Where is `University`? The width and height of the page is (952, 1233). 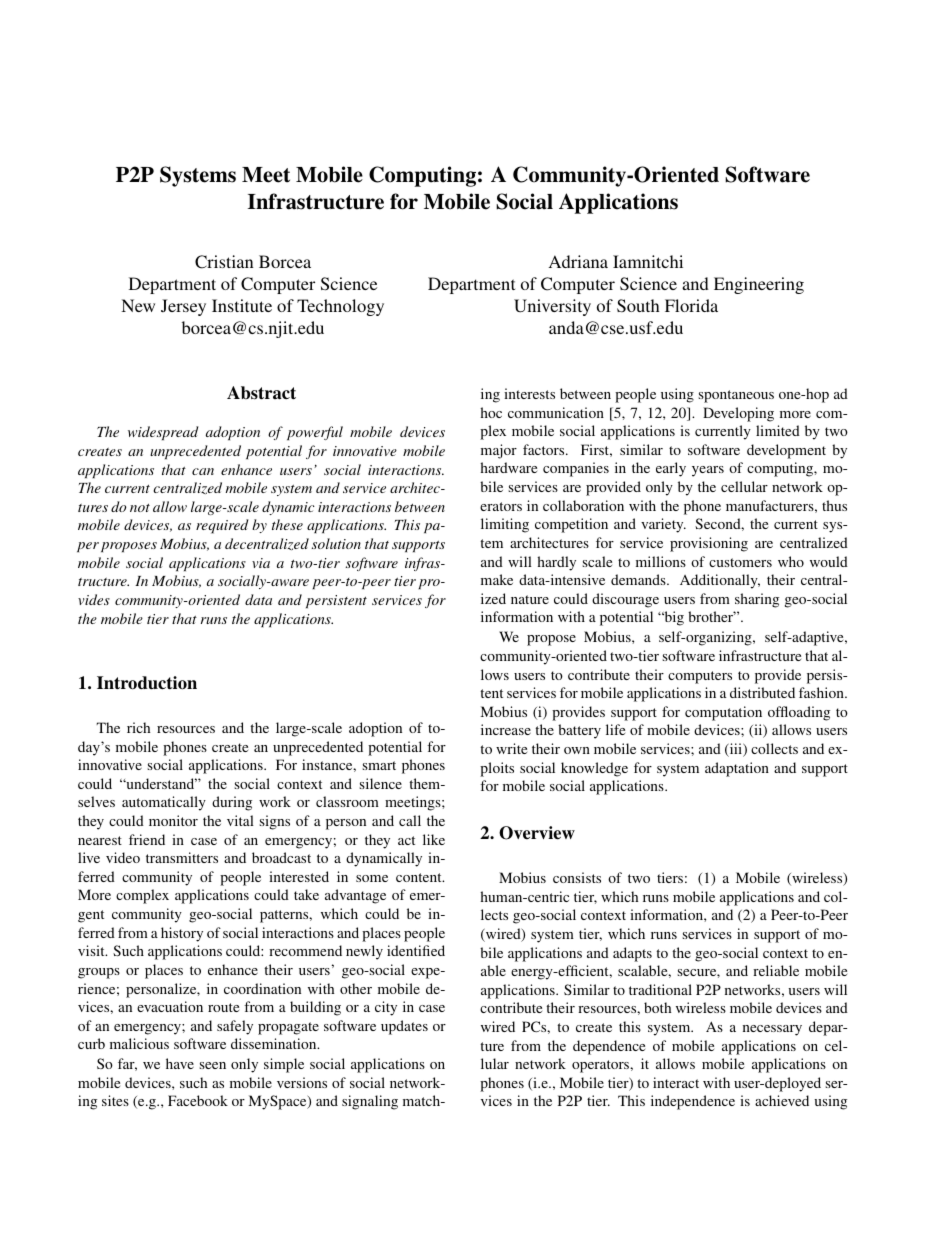
University is located at coordinates (552, 307).
